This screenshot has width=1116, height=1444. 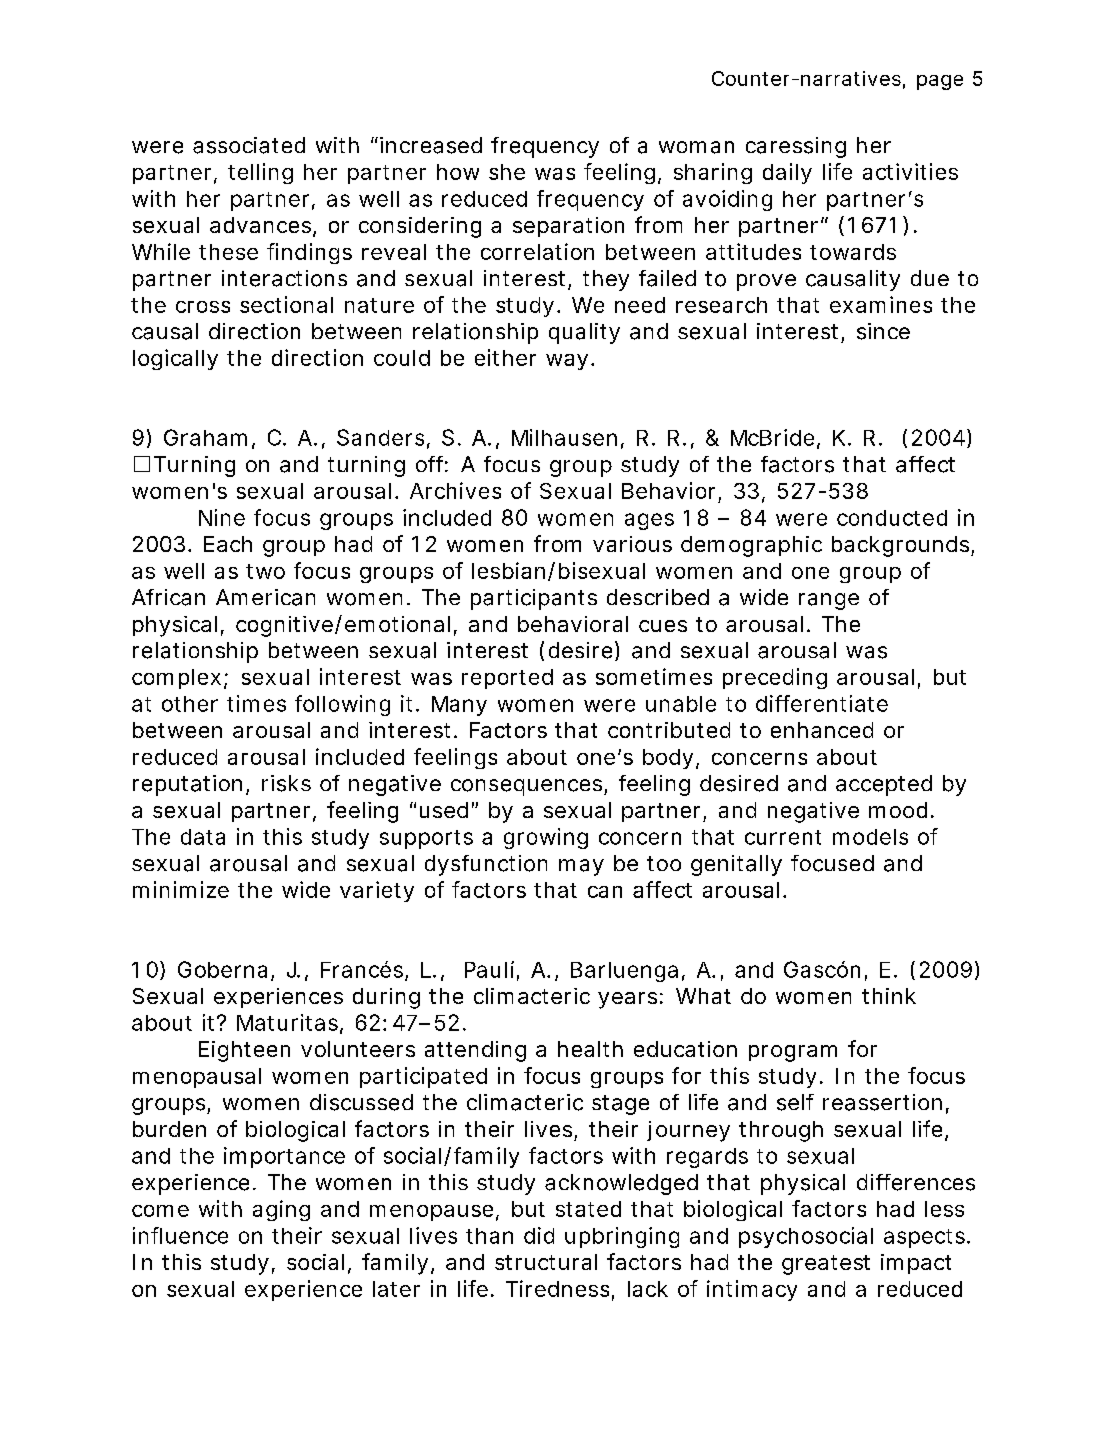 I want to click on caressing, so click(x=796, y=147).
